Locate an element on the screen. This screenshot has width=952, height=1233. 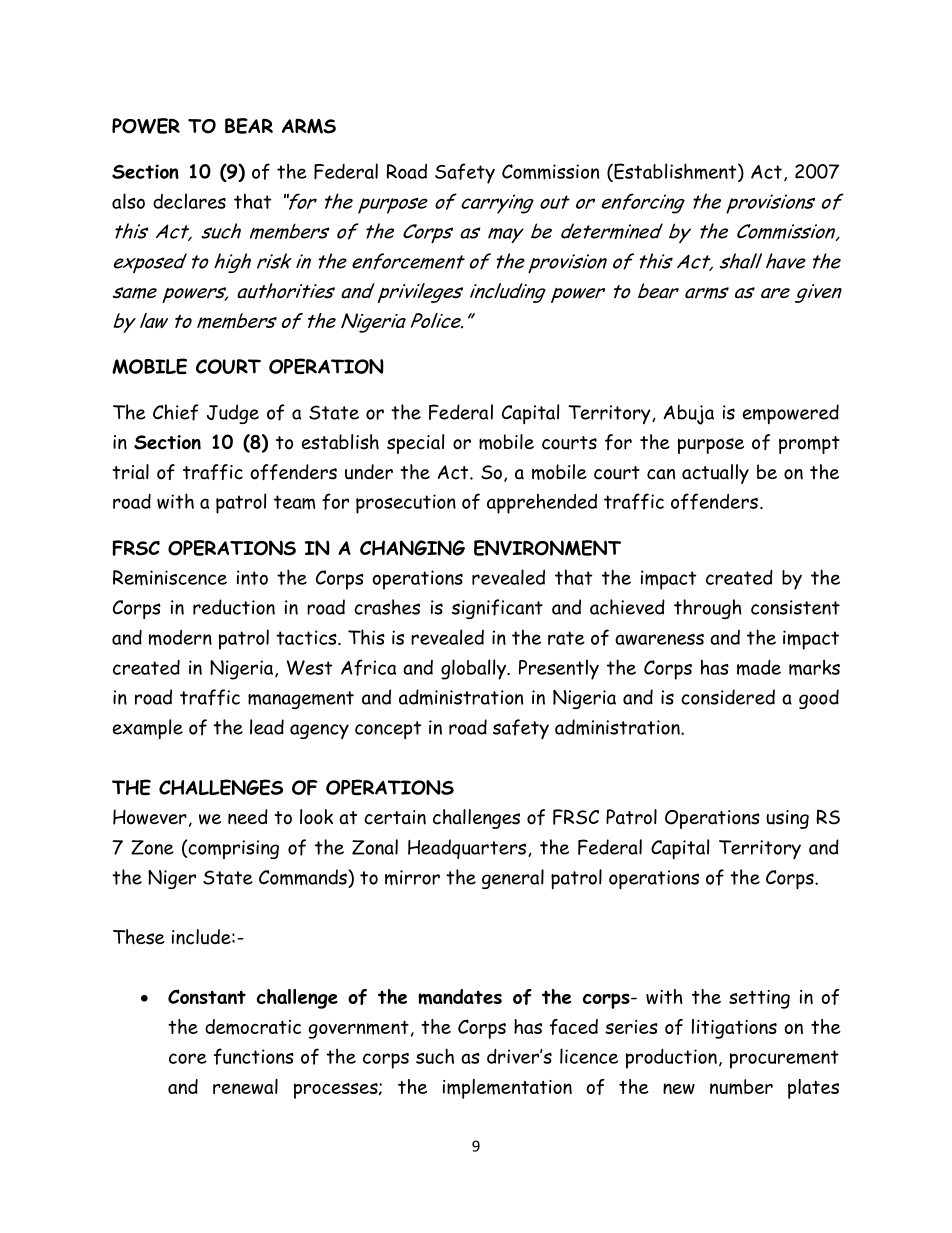
prompt is located at coordinates (809, 445).
